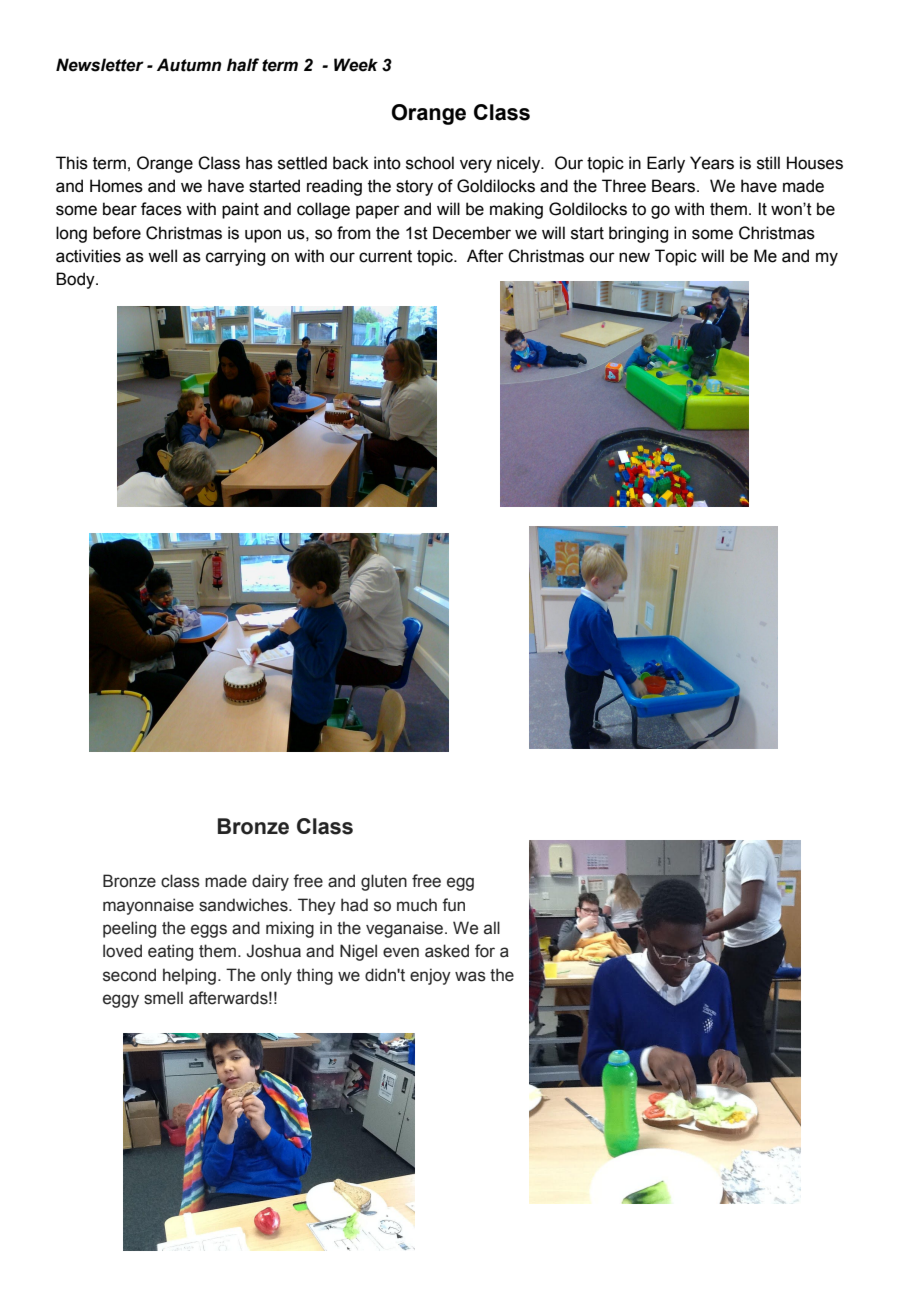 The height and width of the screenshot is (1308, 924). I want to click on helping, so click(189, 976).
